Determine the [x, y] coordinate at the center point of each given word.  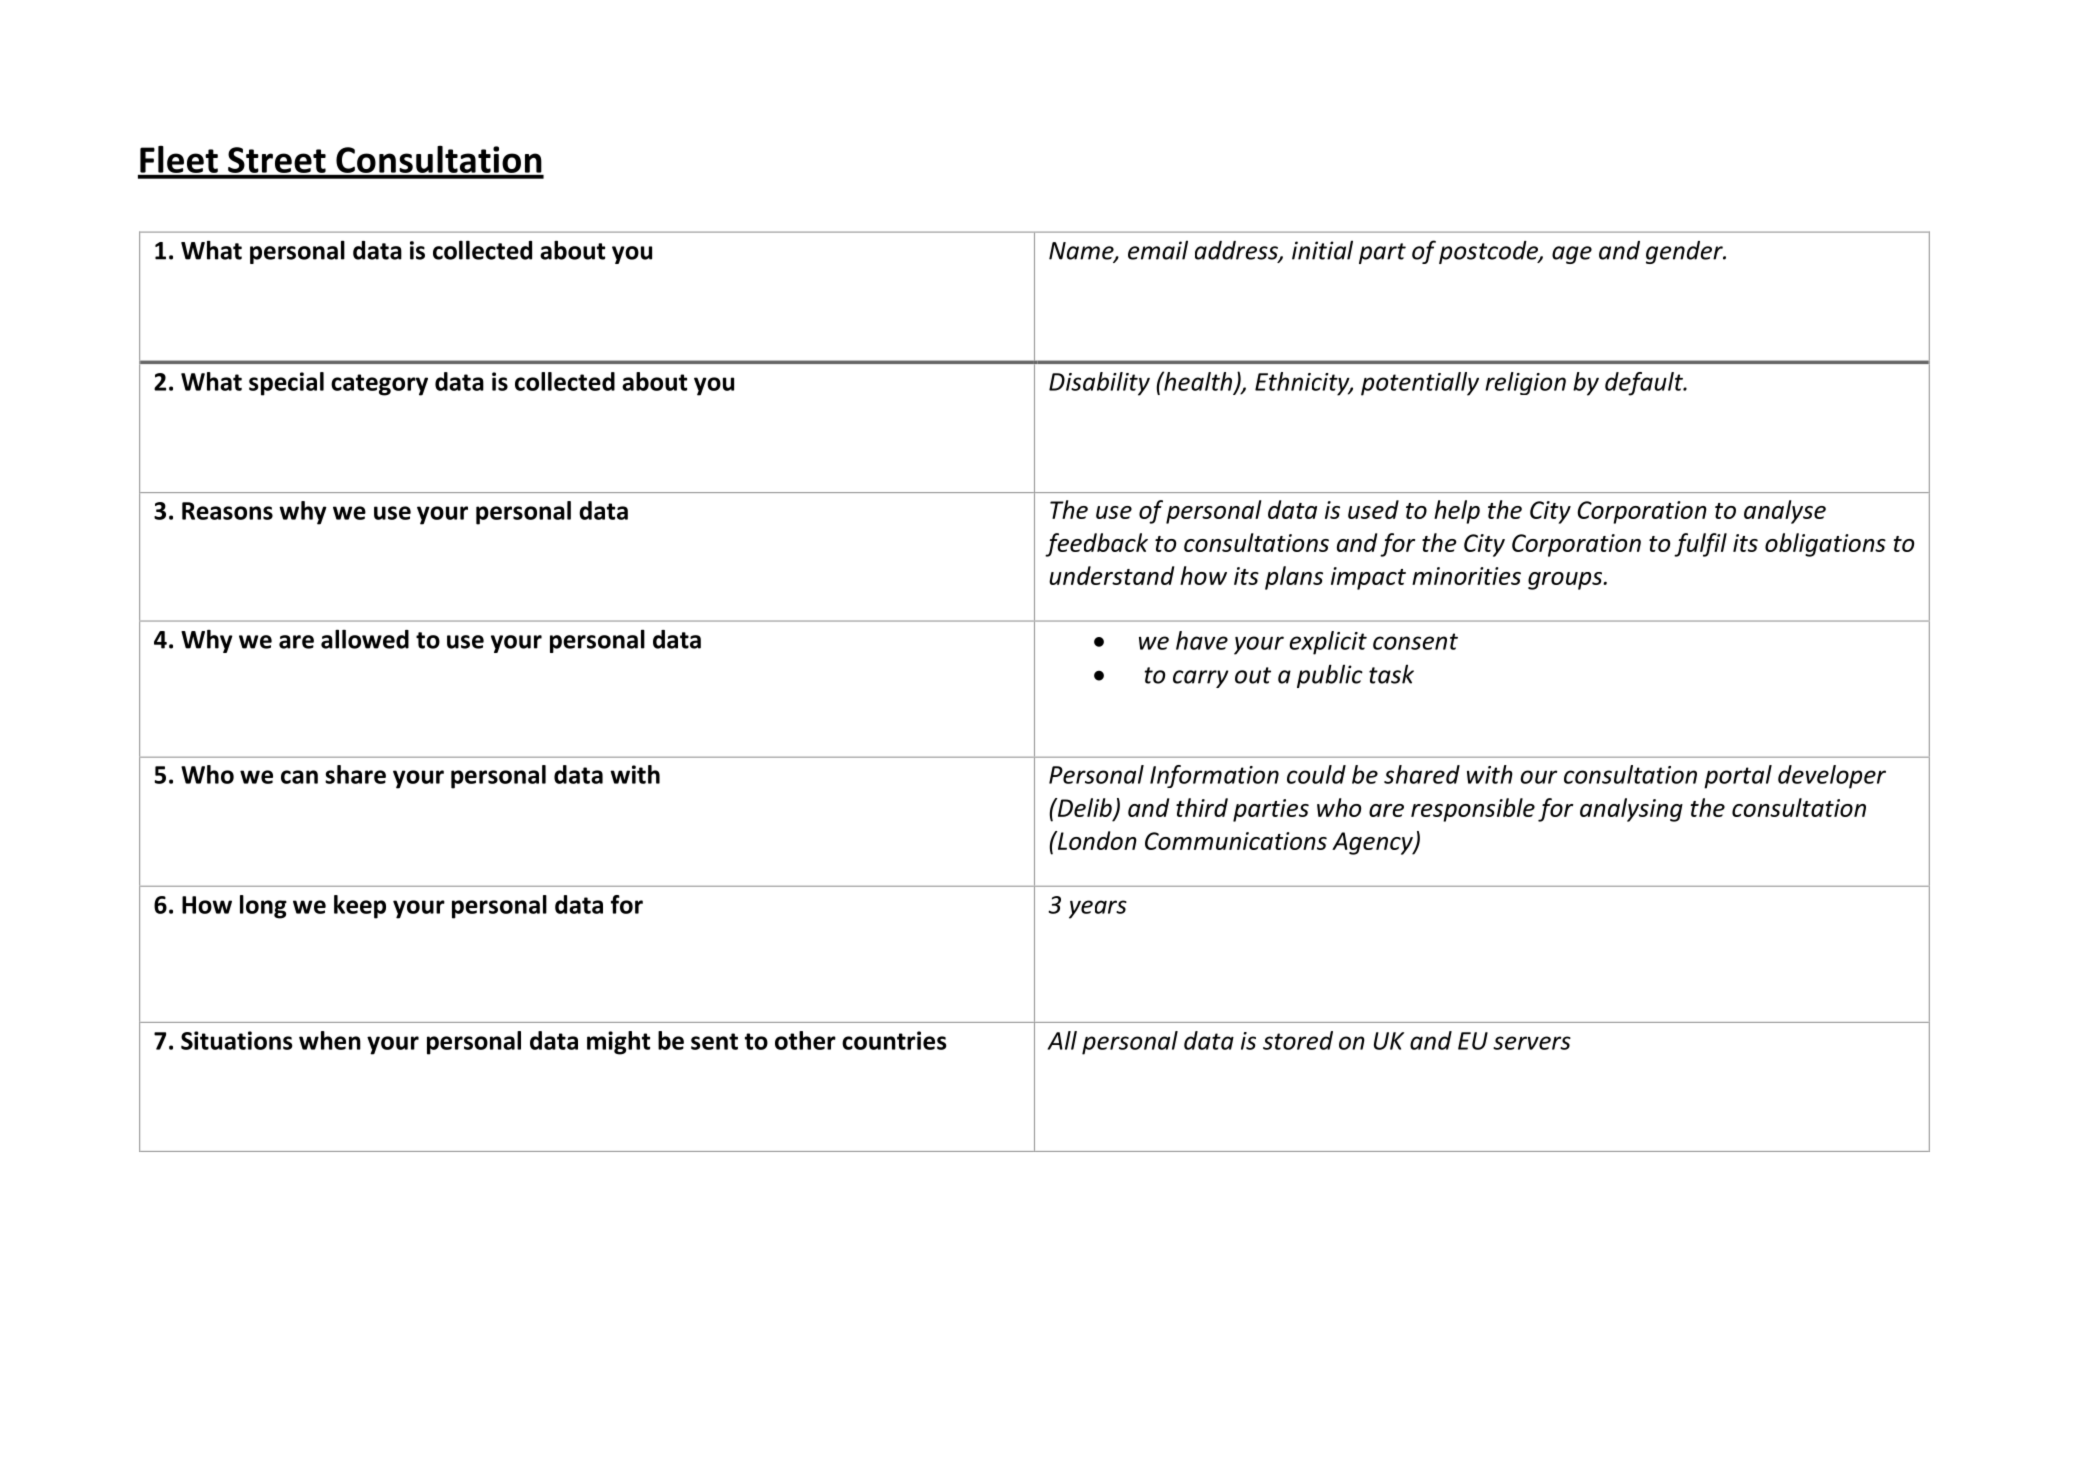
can [299, 777]
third [1202, 807]
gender [1685, 252]
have [1202, 640]
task [1391, 674]
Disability [1099, 384]
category [379, 385]
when [330, 1040]
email [1158, 250]
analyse [1785, 512]
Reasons [227, 511]
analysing [1631, 810]
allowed [365, 639]
